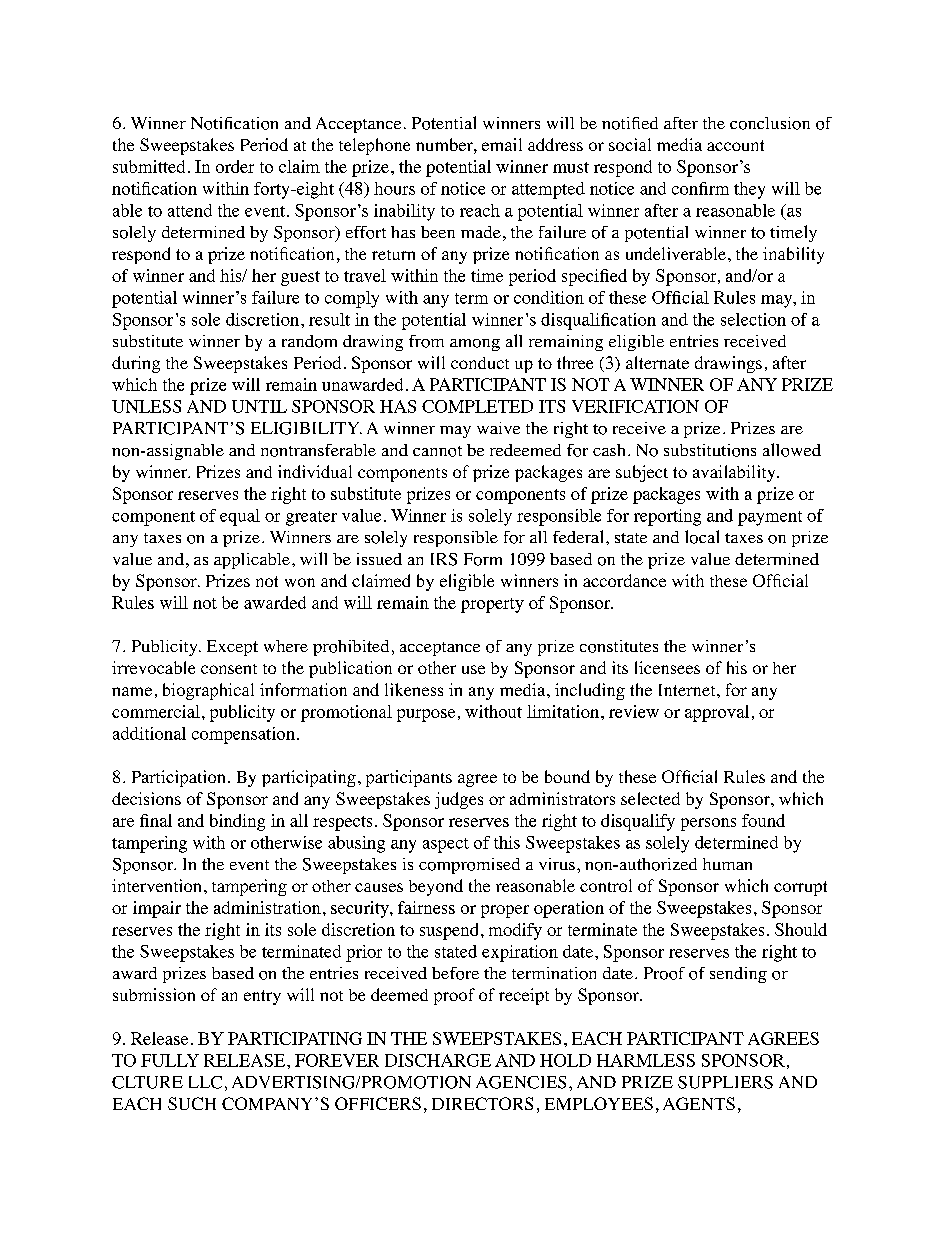 The width and height of the image is (952, 1233). Describe the element at coordinates (205, 1082) in the image. I see `LLC` at that location.
